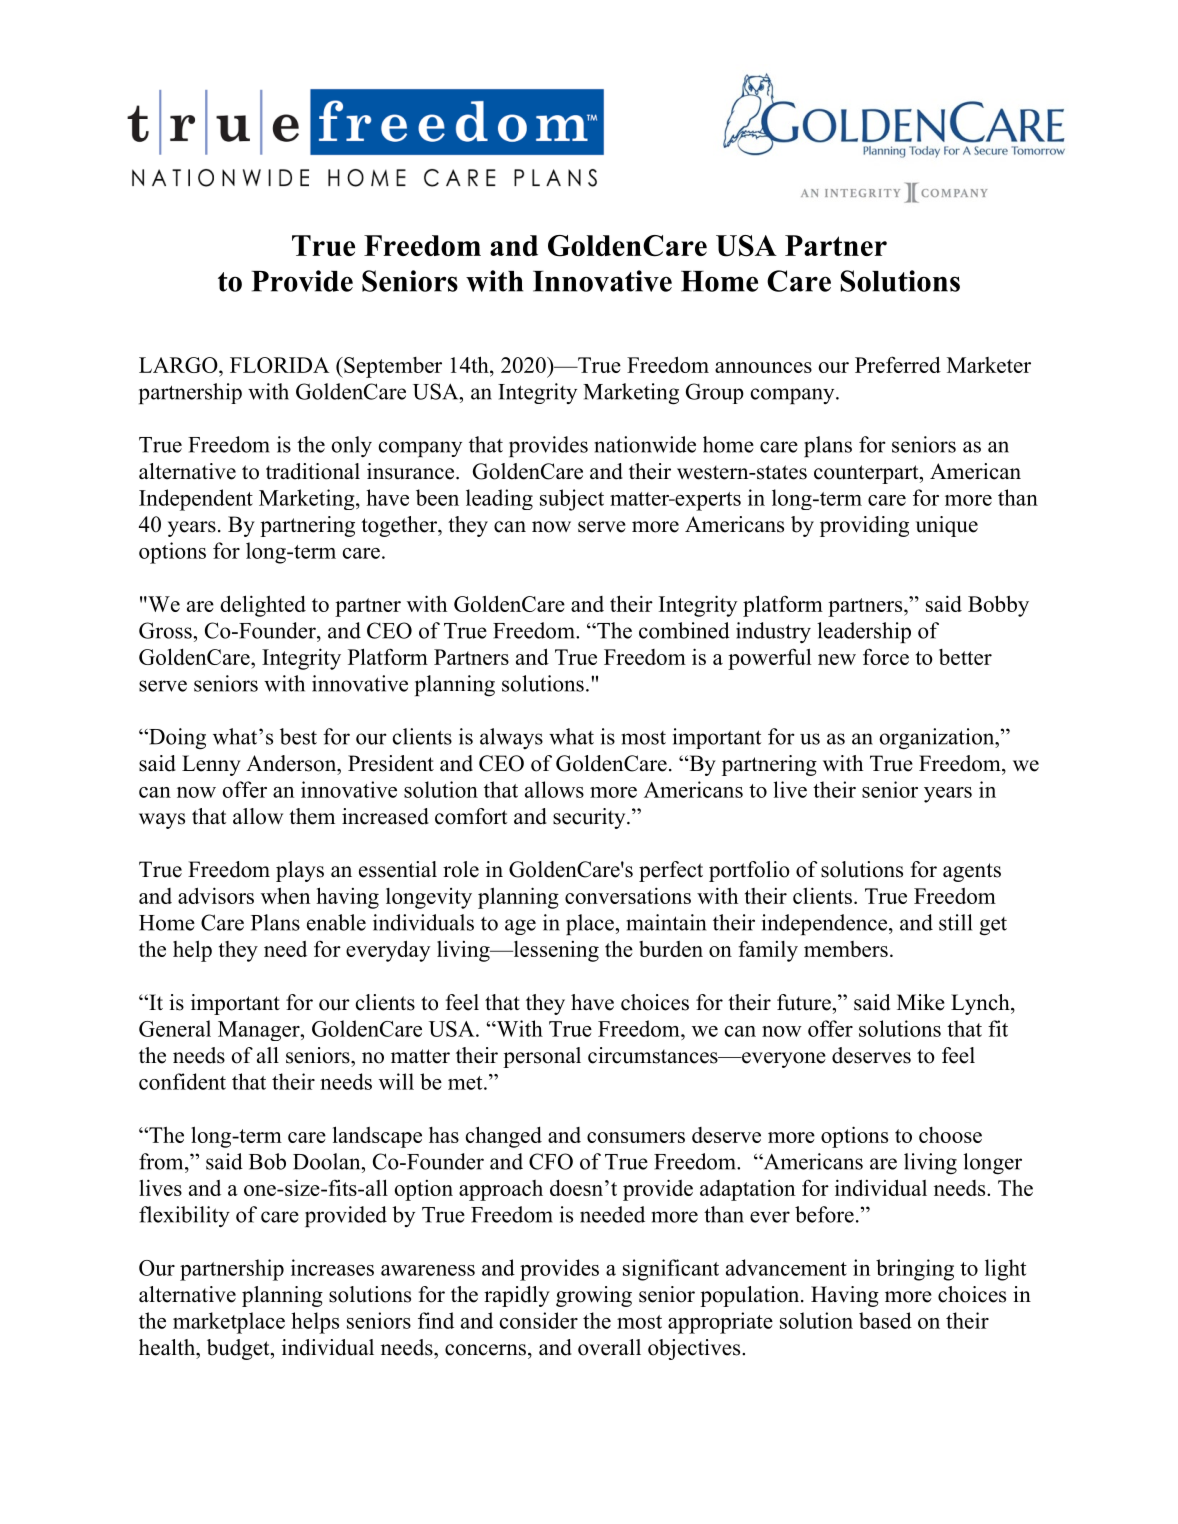  Describe the element at coordinates (168, 1347) in the document. I see `health` at that location.
